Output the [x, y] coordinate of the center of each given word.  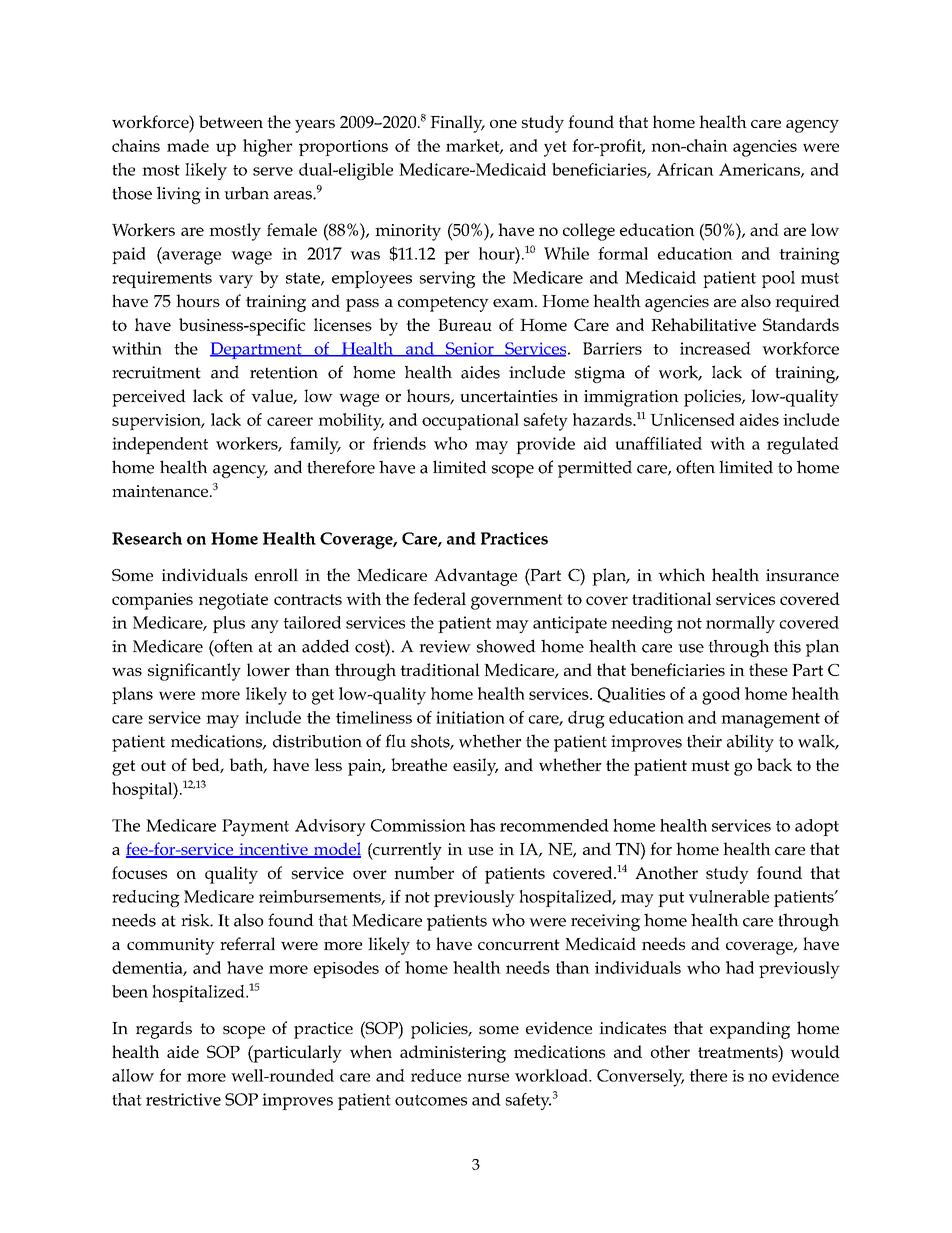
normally [740, 624]
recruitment [156, 372]
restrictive [183, 1099]
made [188, 145]
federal [439, 598]
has [482, 825]
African [685, 169]
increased [715, 348]
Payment [255, 827]
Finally [457, 124]
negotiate [233, 601]
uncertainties [509, 396]
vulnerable [729, 896]
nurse [488, 1077]
